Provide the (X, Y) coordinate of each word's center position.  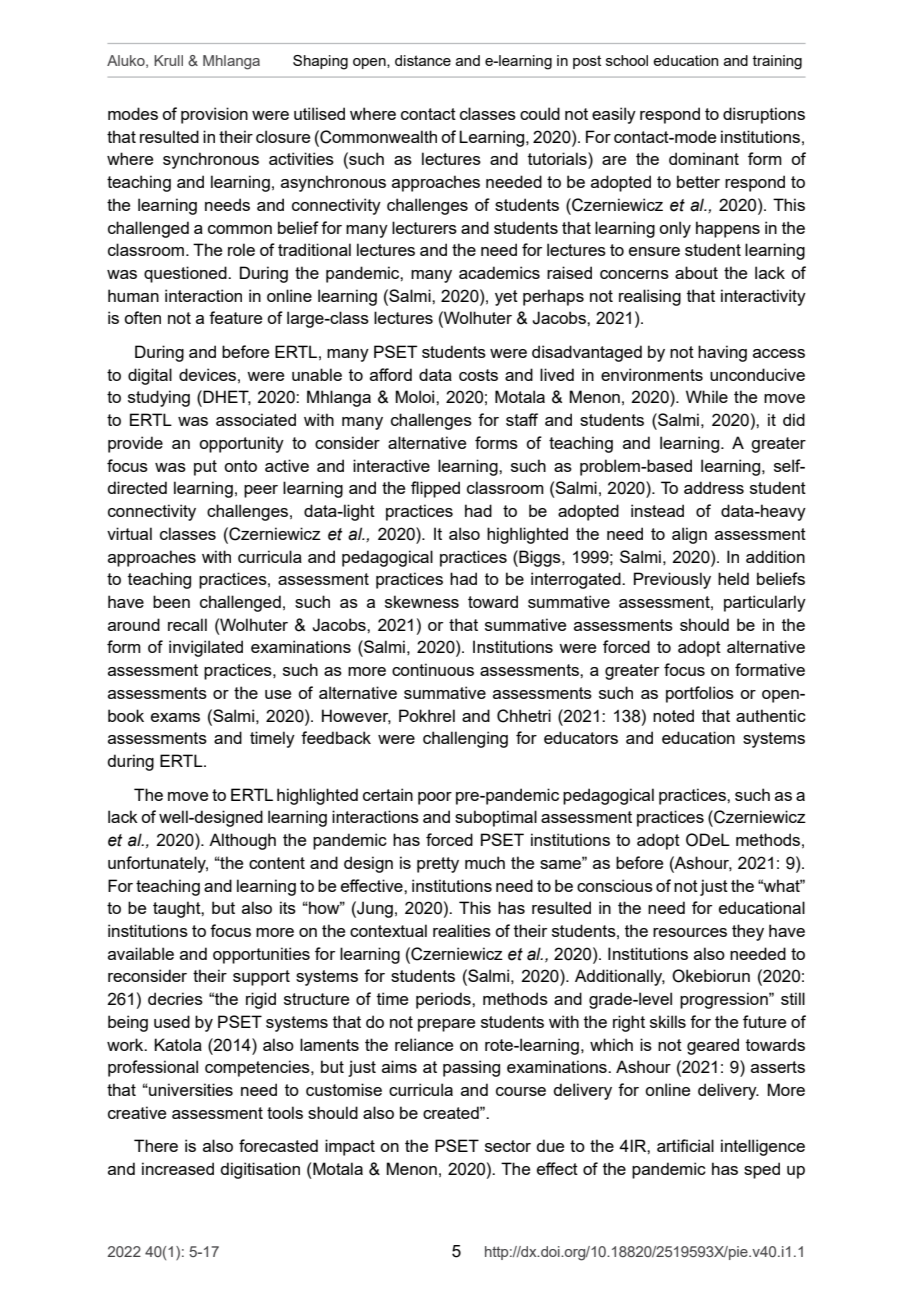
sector (508, 1146)
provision (214, 115)
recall (187, 624)
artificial (685, 1145)
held (733, 578)
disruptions (764, 115)
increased (178, 1168)
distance (423, 60)
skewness (422, 601)
